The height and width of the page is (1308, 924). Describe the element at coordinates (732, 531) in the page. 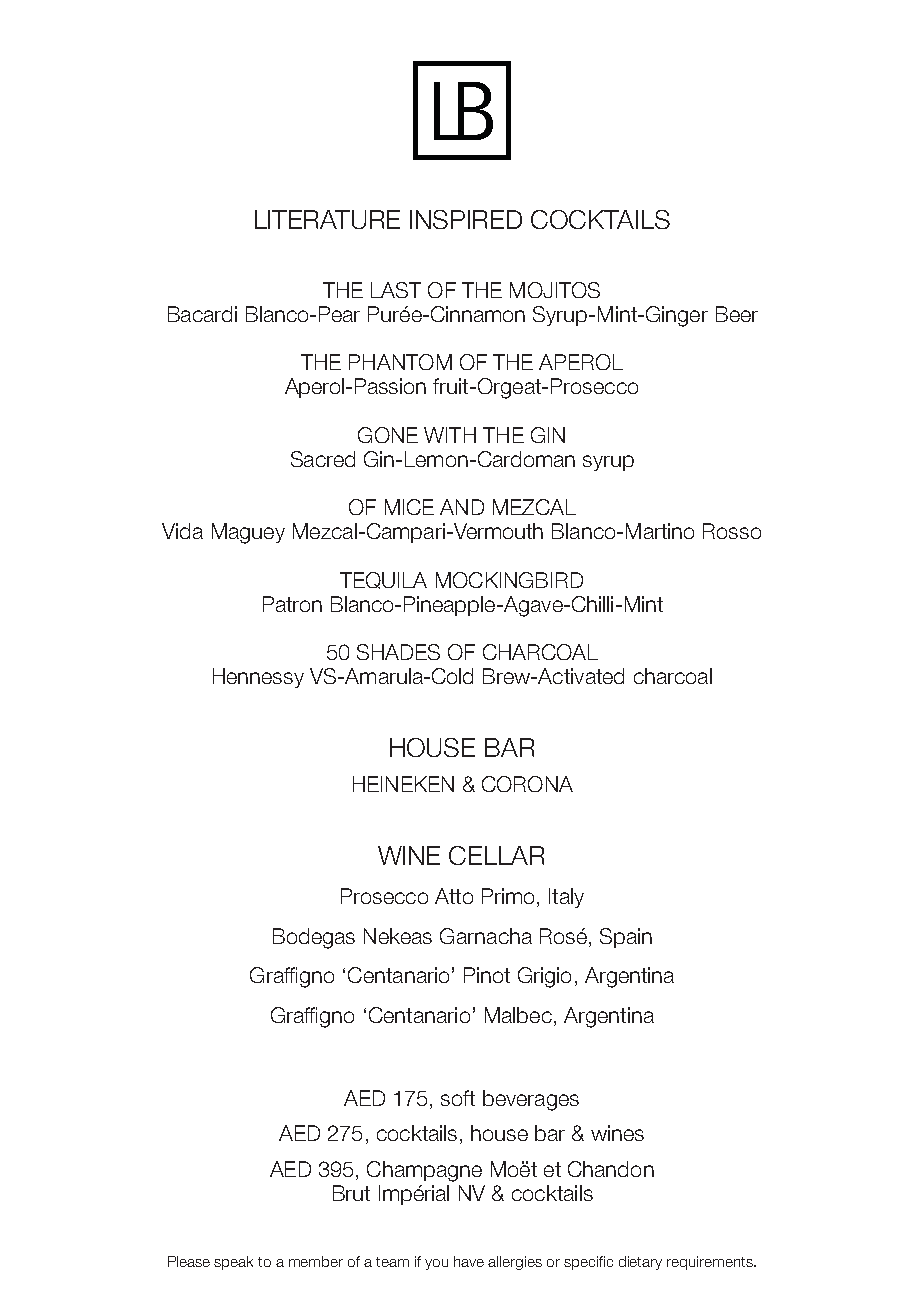

I see `Rosso` at that location.
